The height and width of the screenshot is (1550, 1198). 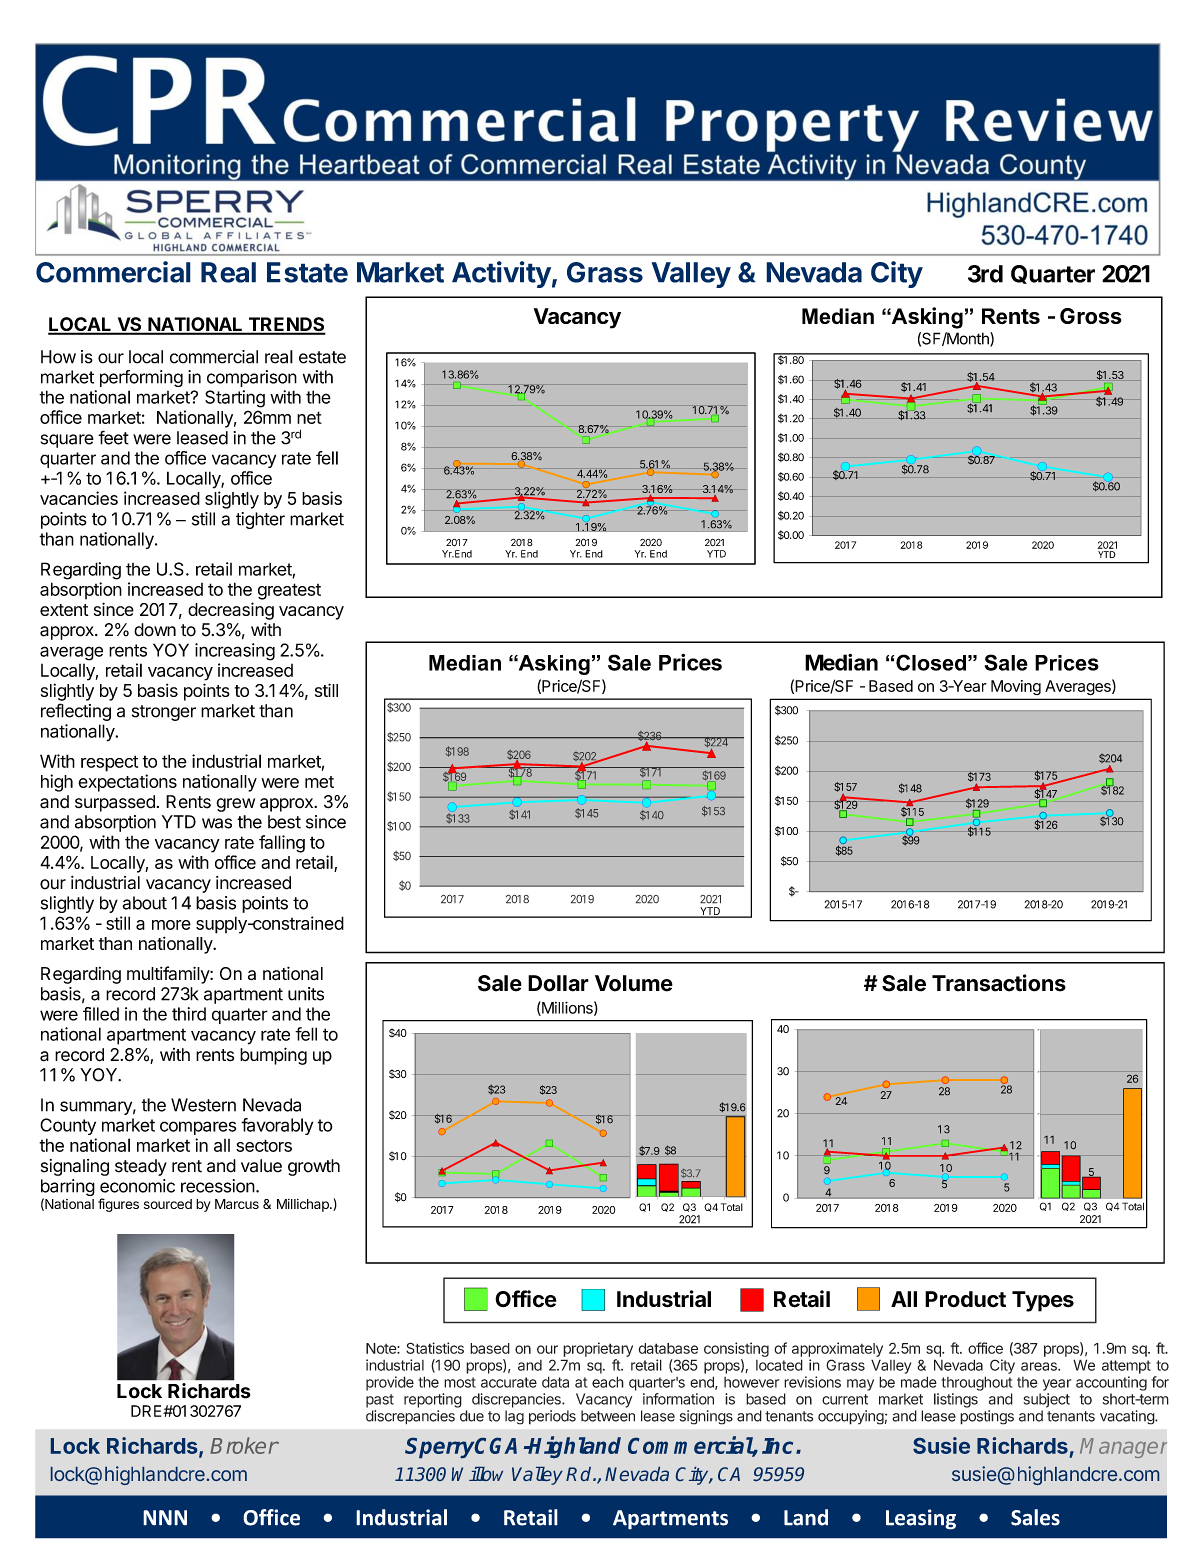 What do you see at coordinates (165, 1518) in the screenshot?
I see `NNN` at bounding box center [165, 1518].
